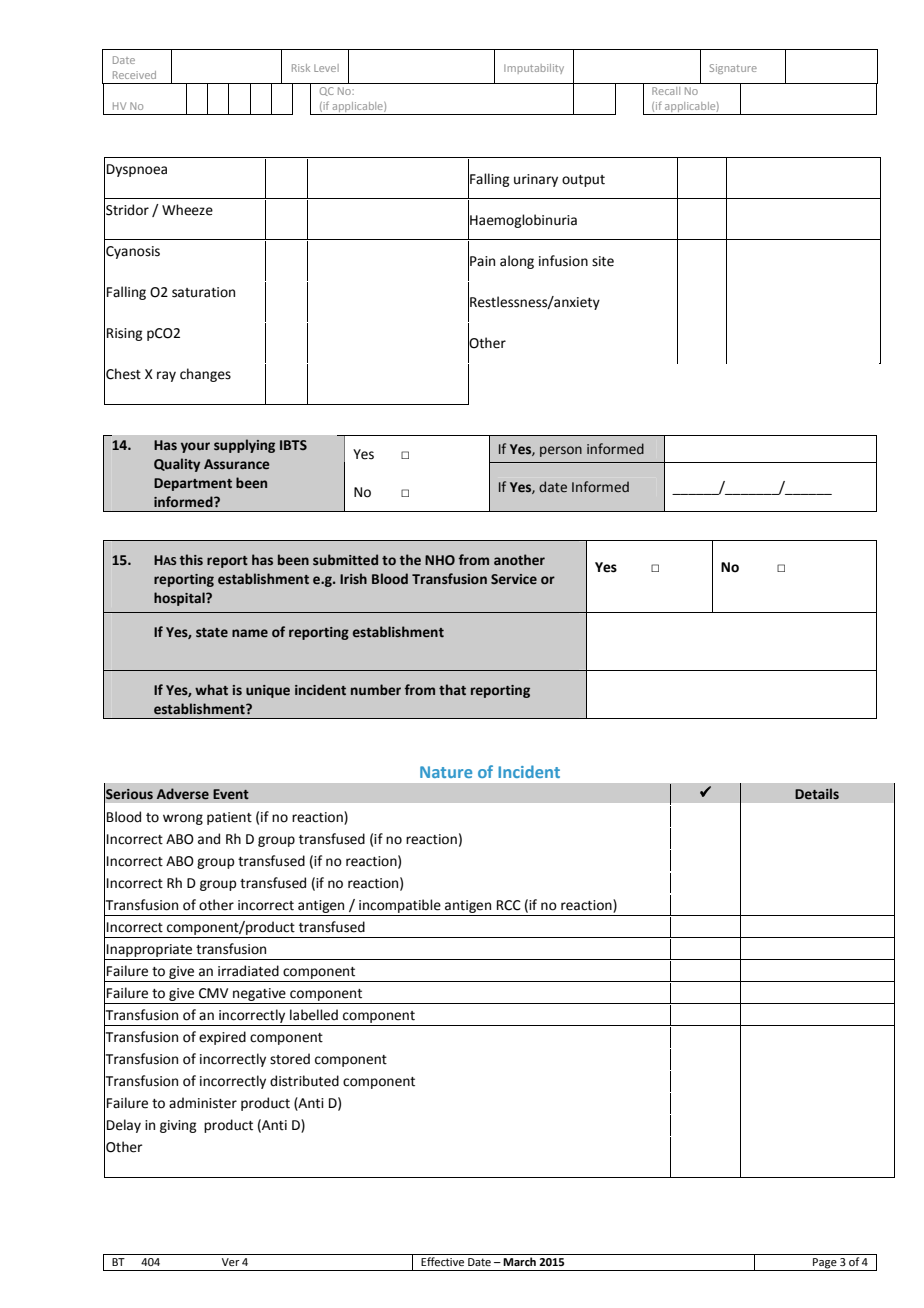 The width and height of the page is (924, 1308). I want to click on urinary, so click(536, 180).
